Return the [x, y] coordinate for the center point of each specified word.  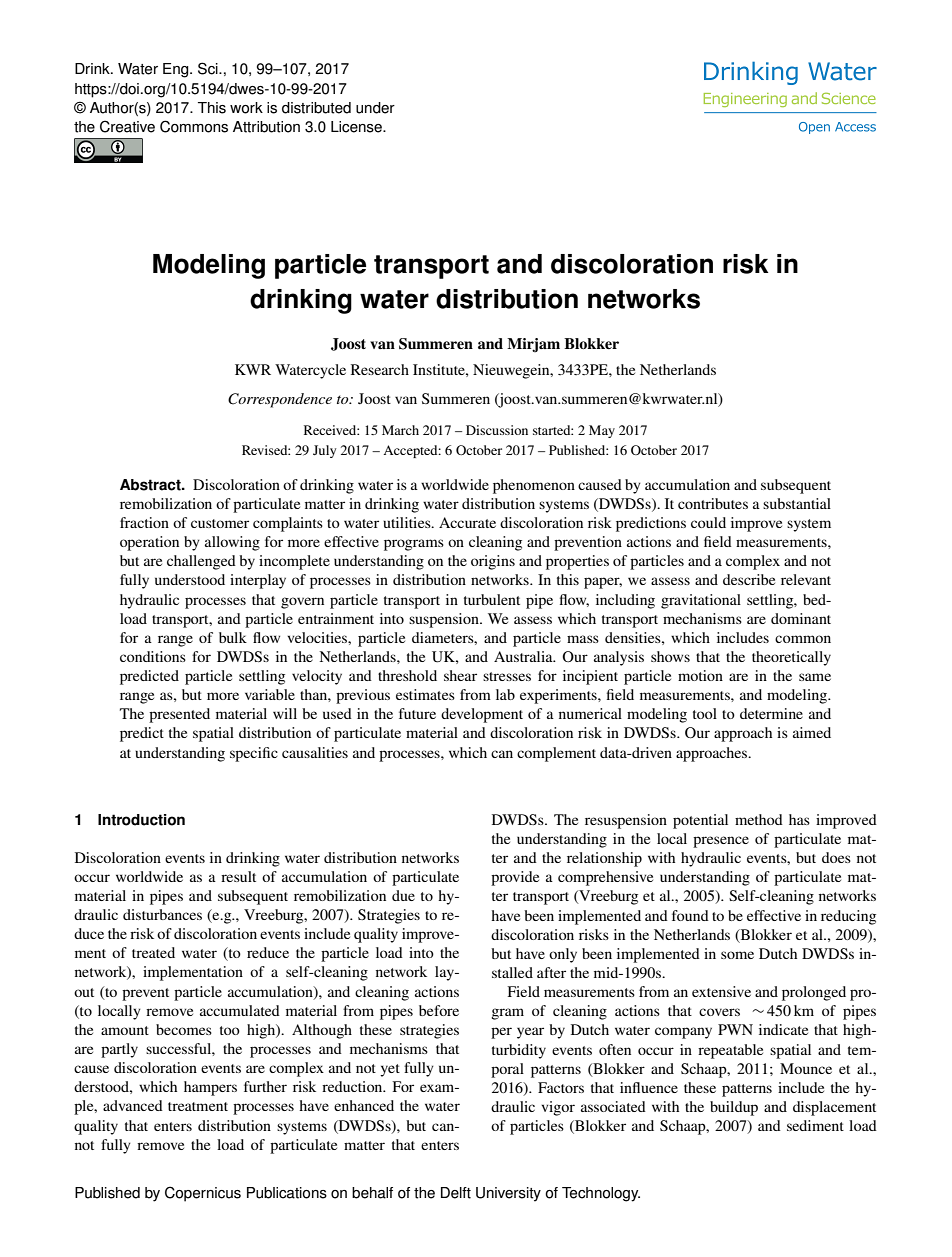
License [357, 127]
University [508, 1194]
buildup [734, 1108]
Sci [209, 68]
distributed [316, 108]
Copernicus [203, 1194]
